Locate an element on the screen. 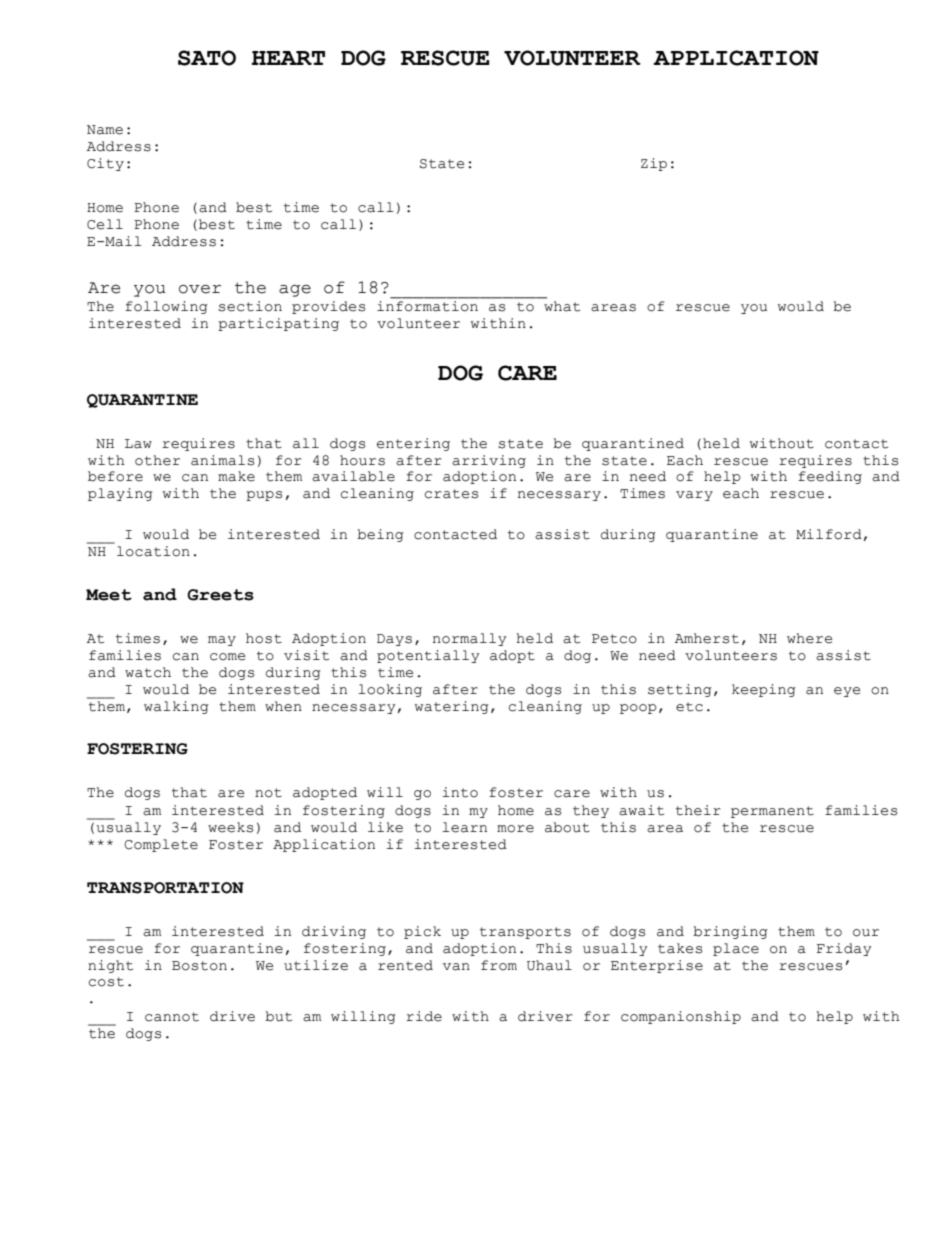 The width and height of the screenshot is (952, 1233). SATO is located at coordinates (207, 58).
